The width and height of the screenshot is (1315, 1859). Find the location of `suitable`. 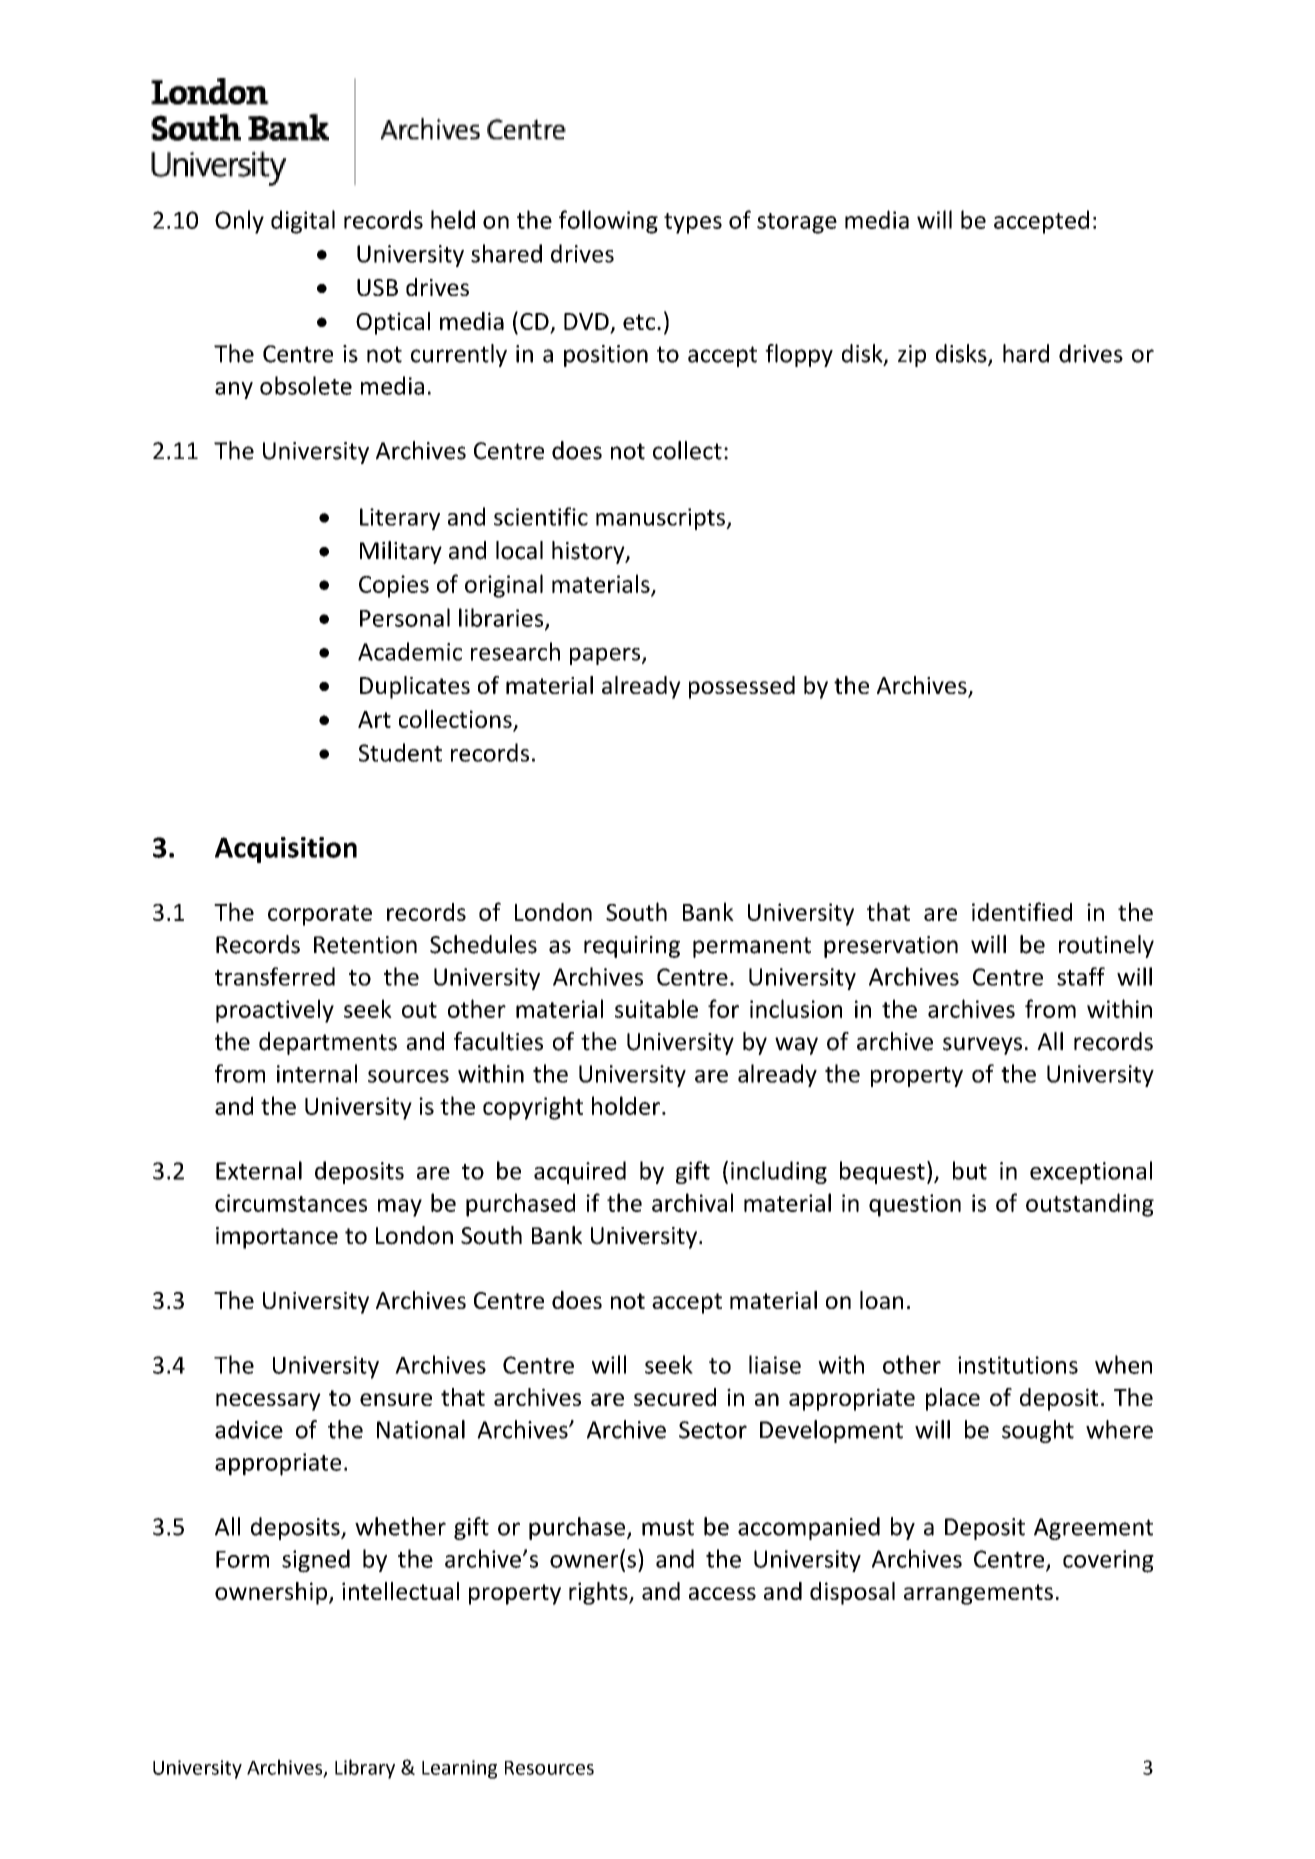

suitable is located at coordinates (656, 1008).
